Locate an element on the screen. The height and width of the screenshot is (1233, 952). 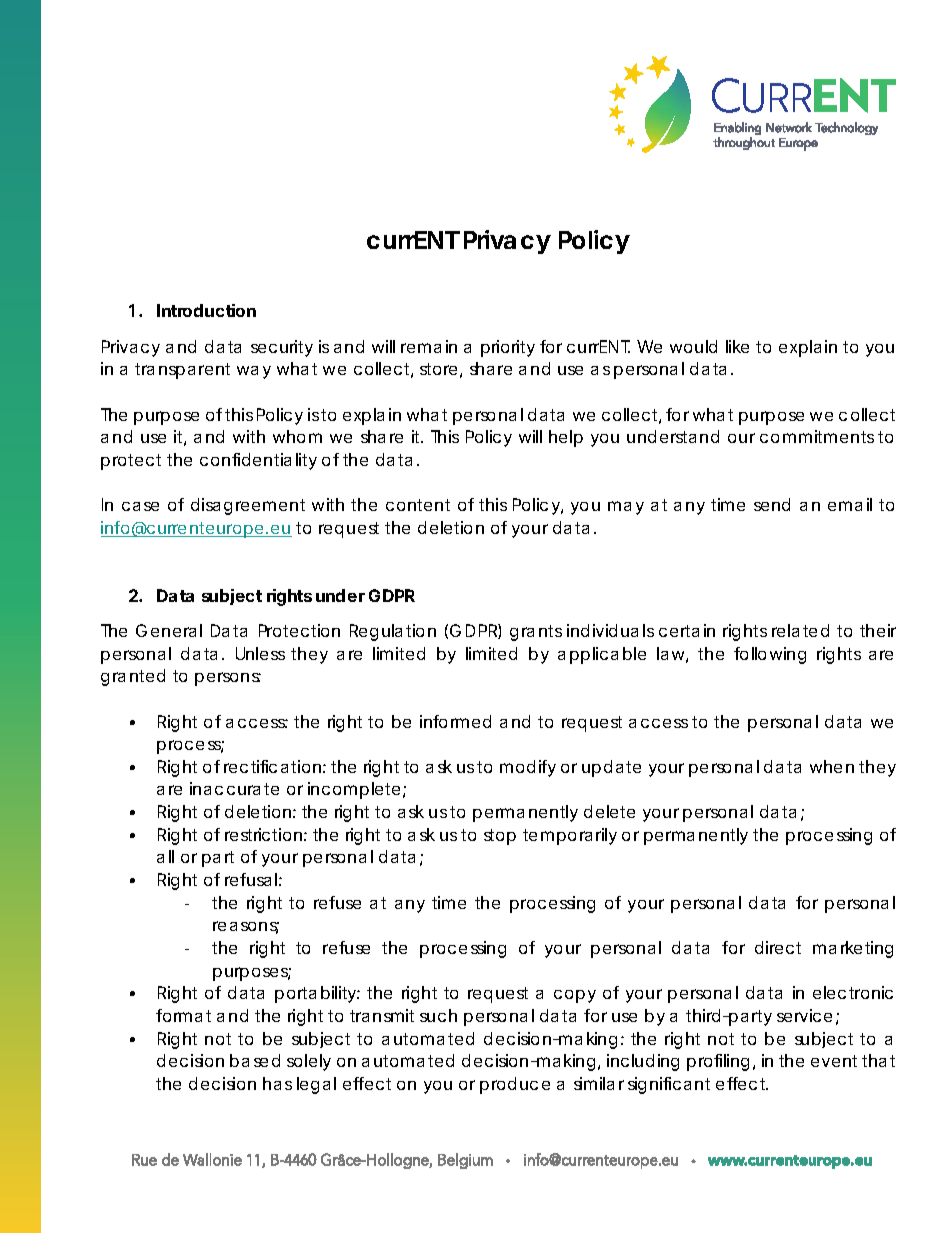
like is located at coordinates (737, 346).
